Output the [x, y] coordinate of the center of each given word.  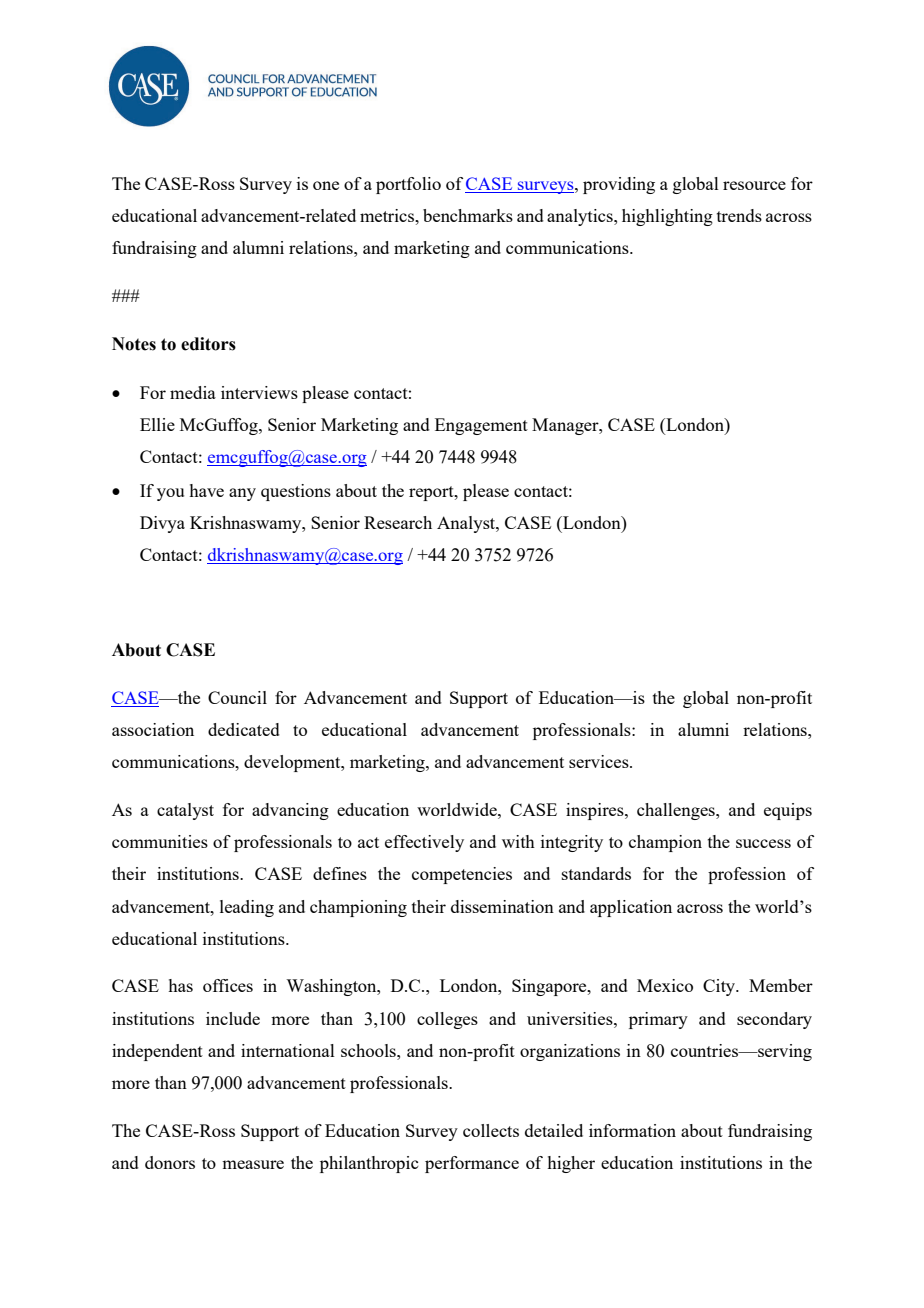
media [193, 392]
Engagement [481, 426]
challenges [677, 811]
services [600, 761]
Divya [162, 524]
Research [398, 522]
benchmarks [468, 215]
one [326, 185]
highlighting [667, 217]
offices [228, 985]
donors [170, 1162]
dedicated [244, 729]
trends [739, 215]
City [720, 987]
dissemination [502, 906]
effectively [424, 843]
